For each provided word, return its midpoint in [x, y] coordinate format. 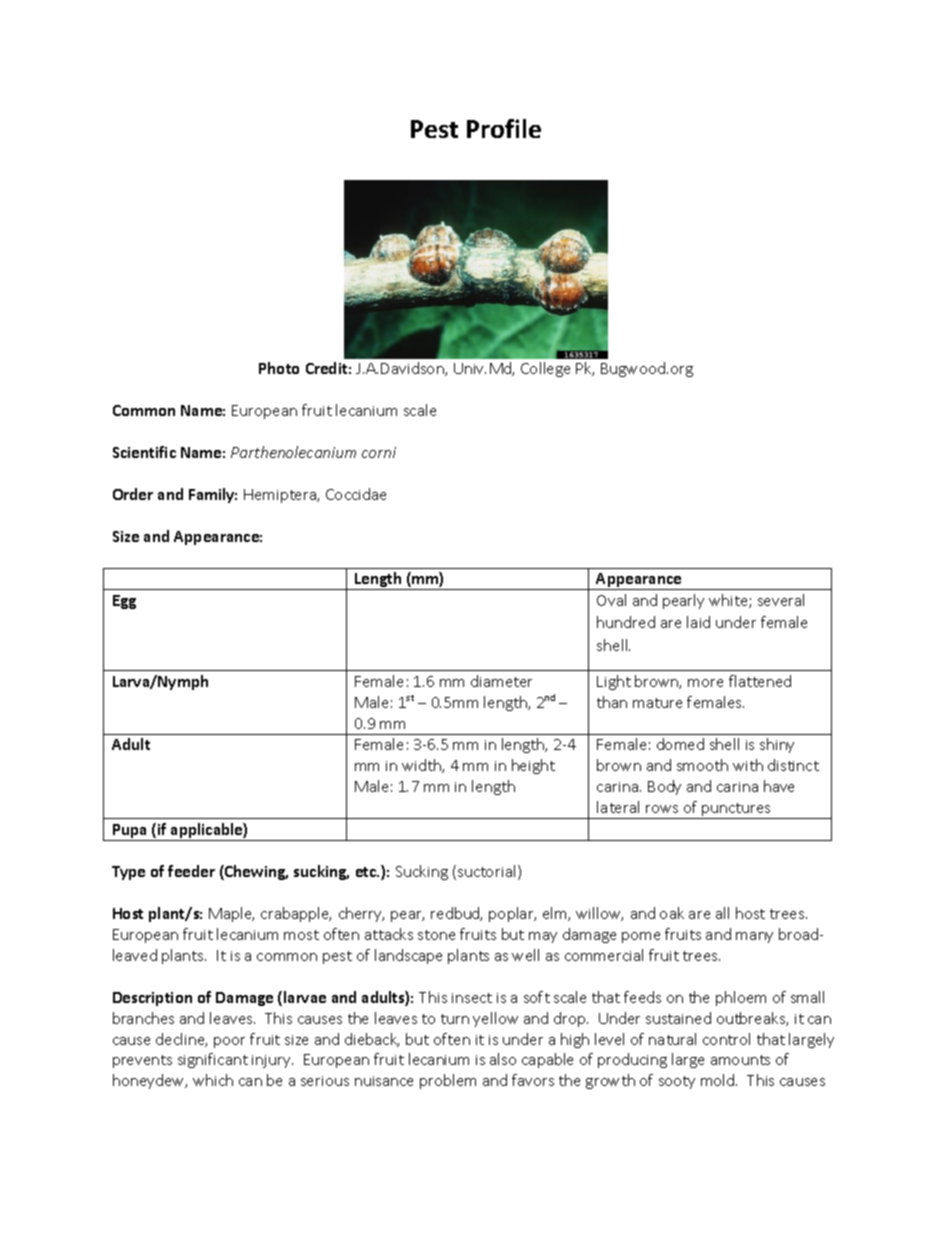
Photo [279, 368]
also [503, 1059]
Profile [504, 128]
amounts [740, 1060]
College [545, 369]
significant [213, 1060]
